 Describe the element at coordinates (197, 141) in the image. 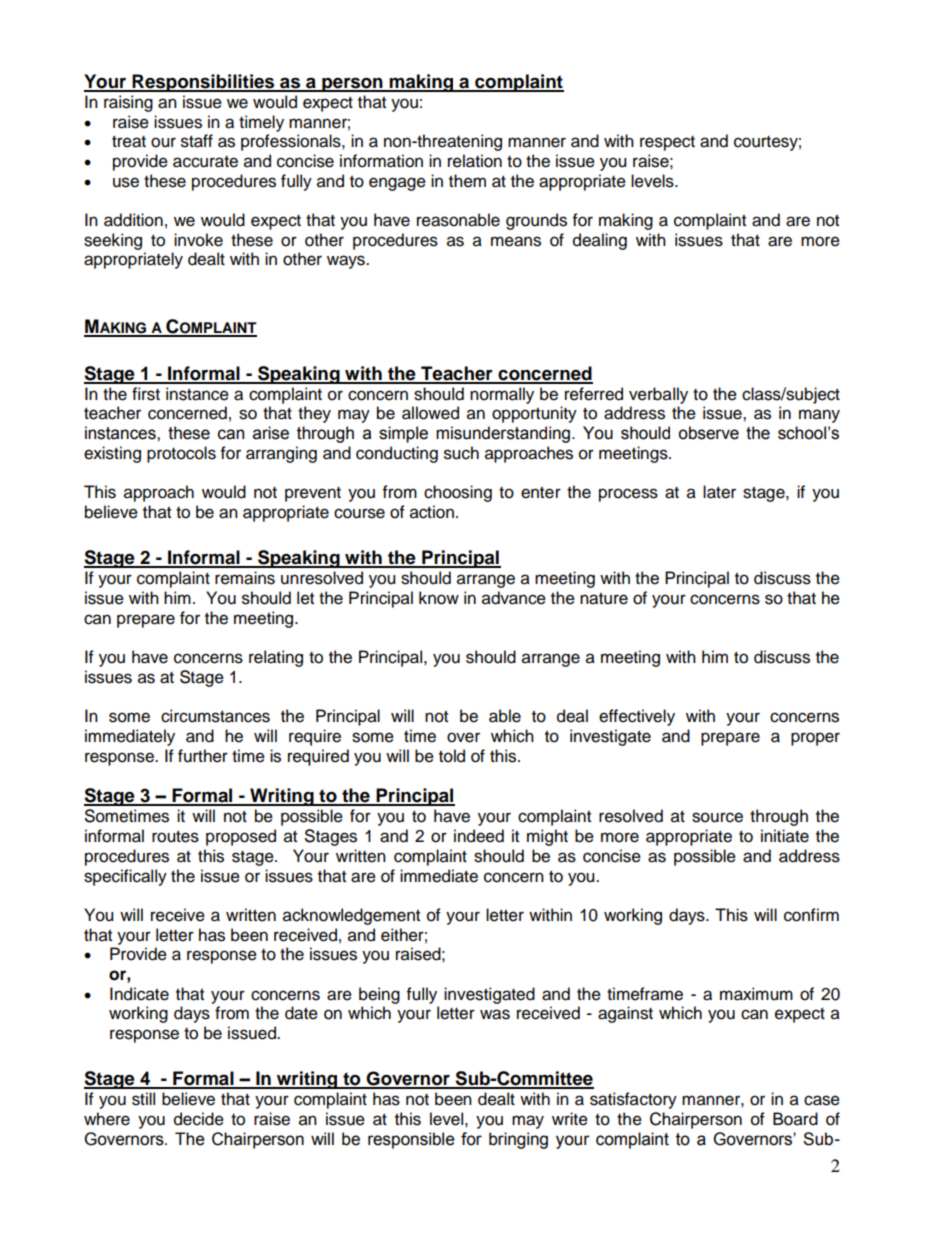

I see `staff` at that location.
